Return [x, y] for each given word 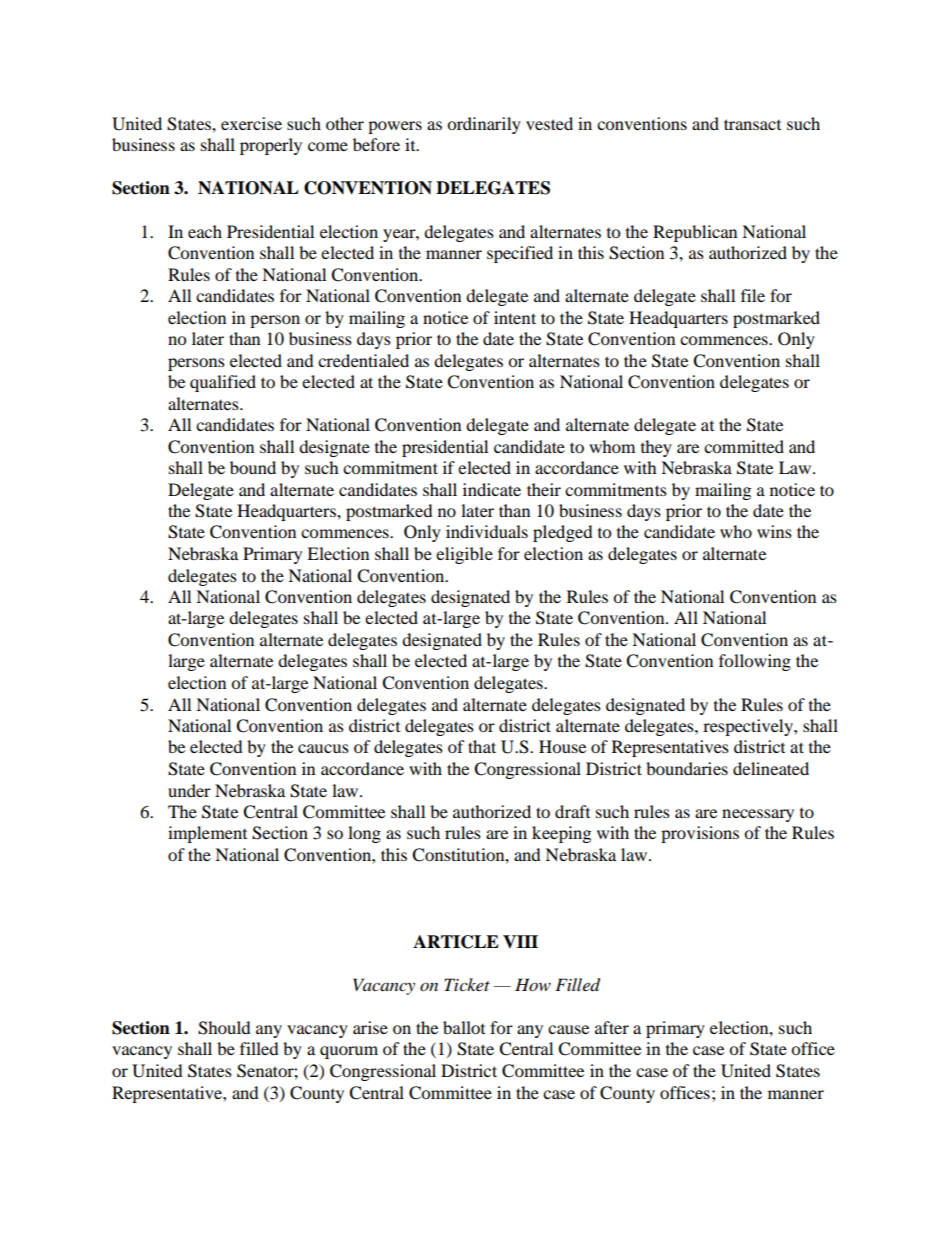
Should [224, 1028]
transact [752, 124]
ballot [464, 1027]
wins [774, 531]
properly [271, 146]
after [612, 1027]
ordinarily [484, 125]
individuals [487, 531]
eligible [464, 555]
